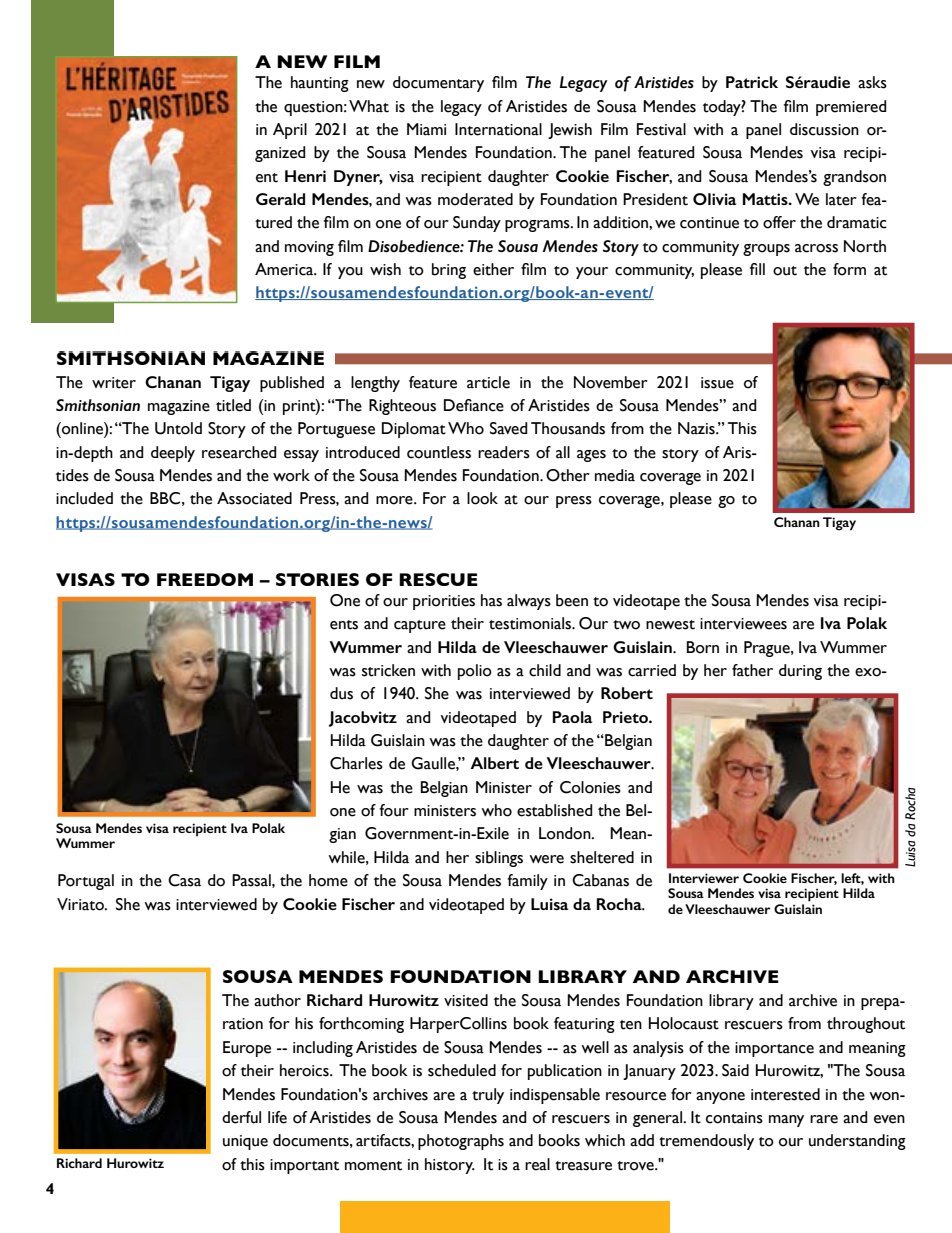 This image has width=952, height=1233. I want to click on unique, so click(245, 1142).
